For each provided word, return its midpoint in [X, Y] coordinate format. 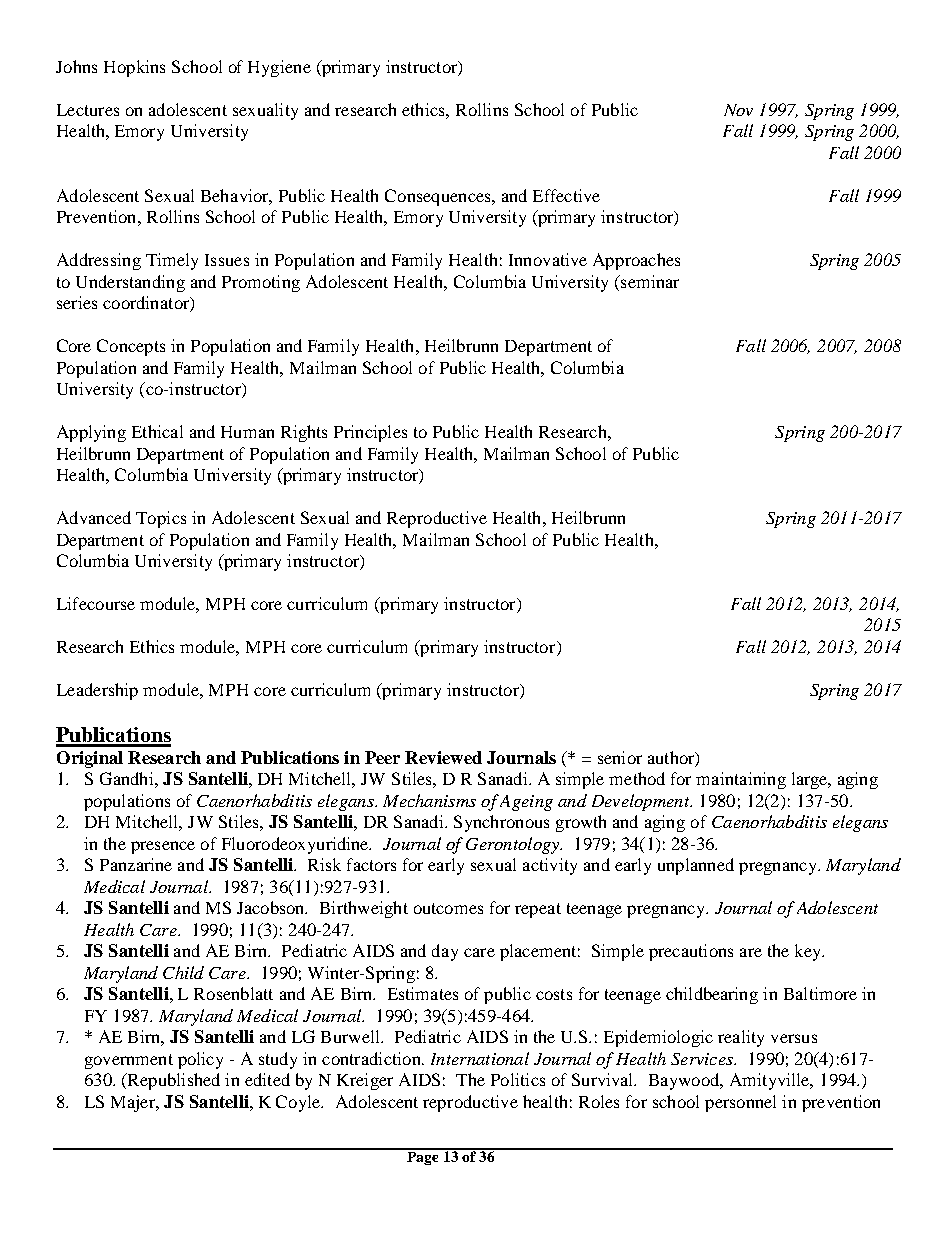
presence [163, 847]
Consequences [439, 197]
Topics [161, 519]
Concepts [131, 347]
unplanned [696, 866]
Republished [172, 1081]
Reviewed [443, 757]
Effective [566, 195]
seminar [649, 281]
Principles [370, 433]
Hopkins [134, 68]
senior [620, 757]
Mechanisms [429, 800]
